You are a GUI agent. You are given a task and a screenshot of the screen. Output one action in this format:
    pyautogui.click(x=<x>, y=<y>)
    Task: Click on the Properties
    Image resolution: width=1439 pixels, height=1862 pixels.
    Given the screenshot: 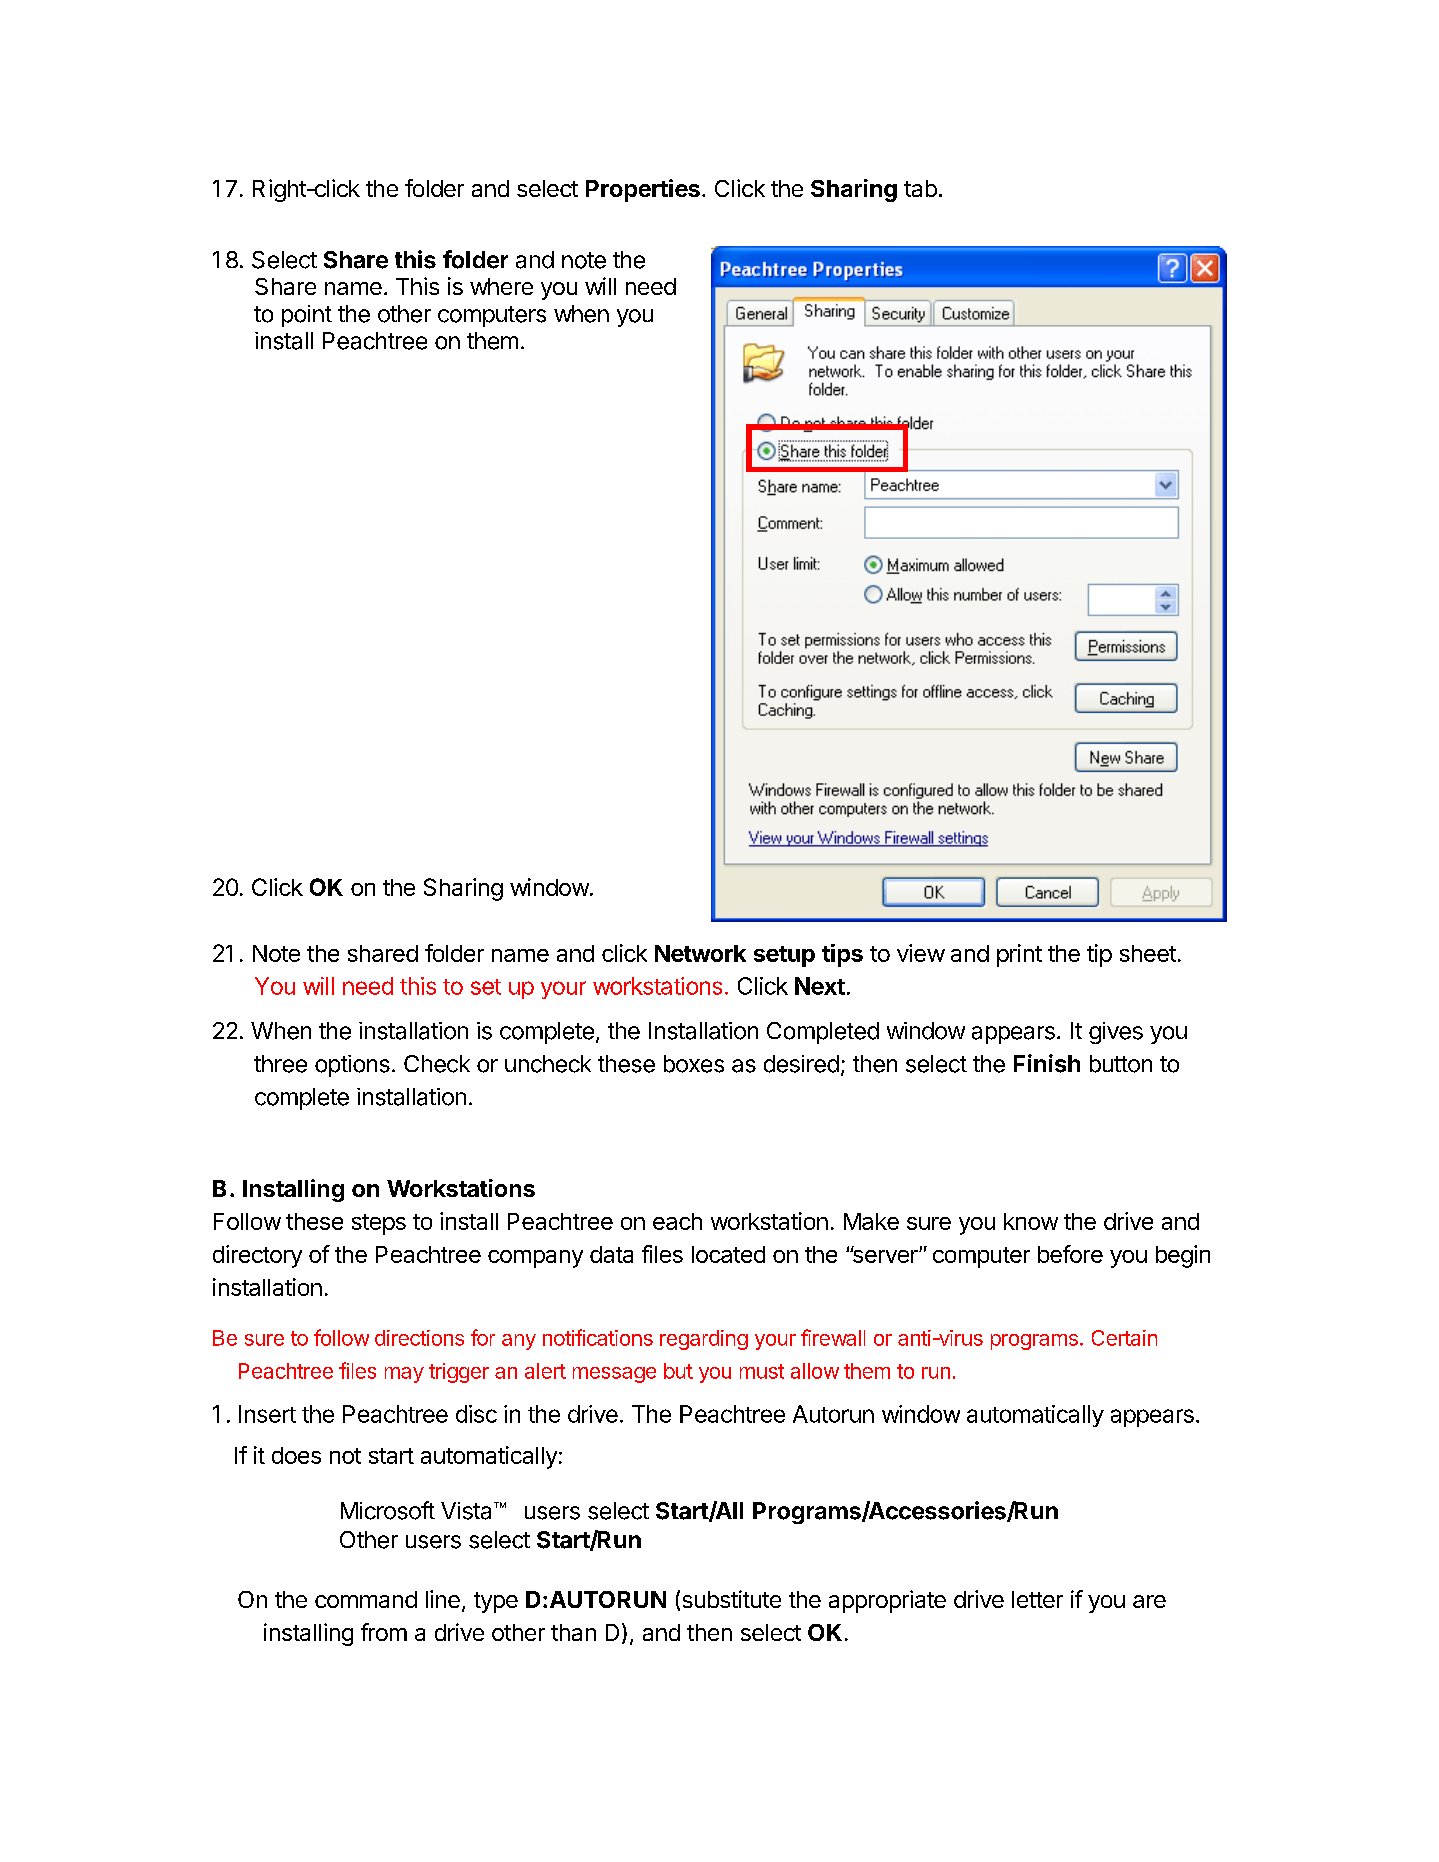 What is the action you would take?
    pyautogui.click(x=643, y=190)
